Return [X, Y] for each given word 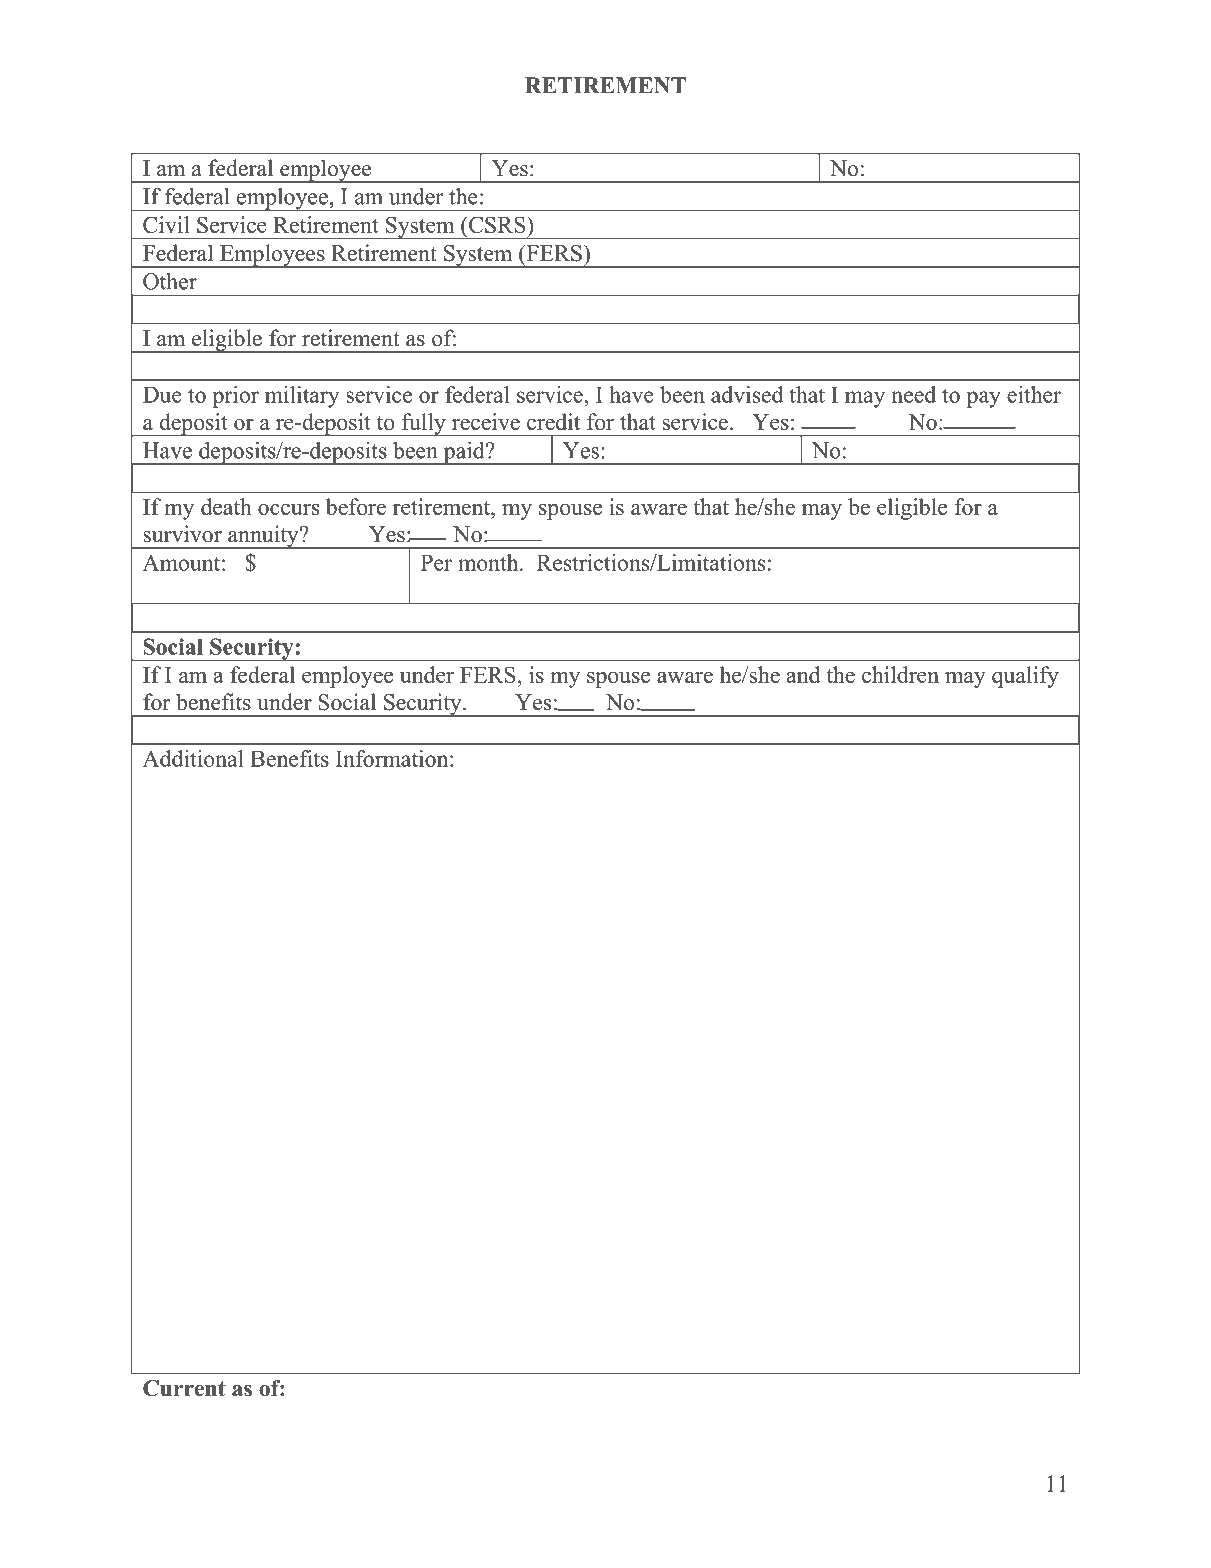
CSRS [497, 224]
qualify [1025, 677]
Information [393, 758]
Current [184, 1388]
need [914, 394]
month [489, 562]
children [900, 674]
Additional [193, 758]
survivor [182, 534]
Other [170, 281]
